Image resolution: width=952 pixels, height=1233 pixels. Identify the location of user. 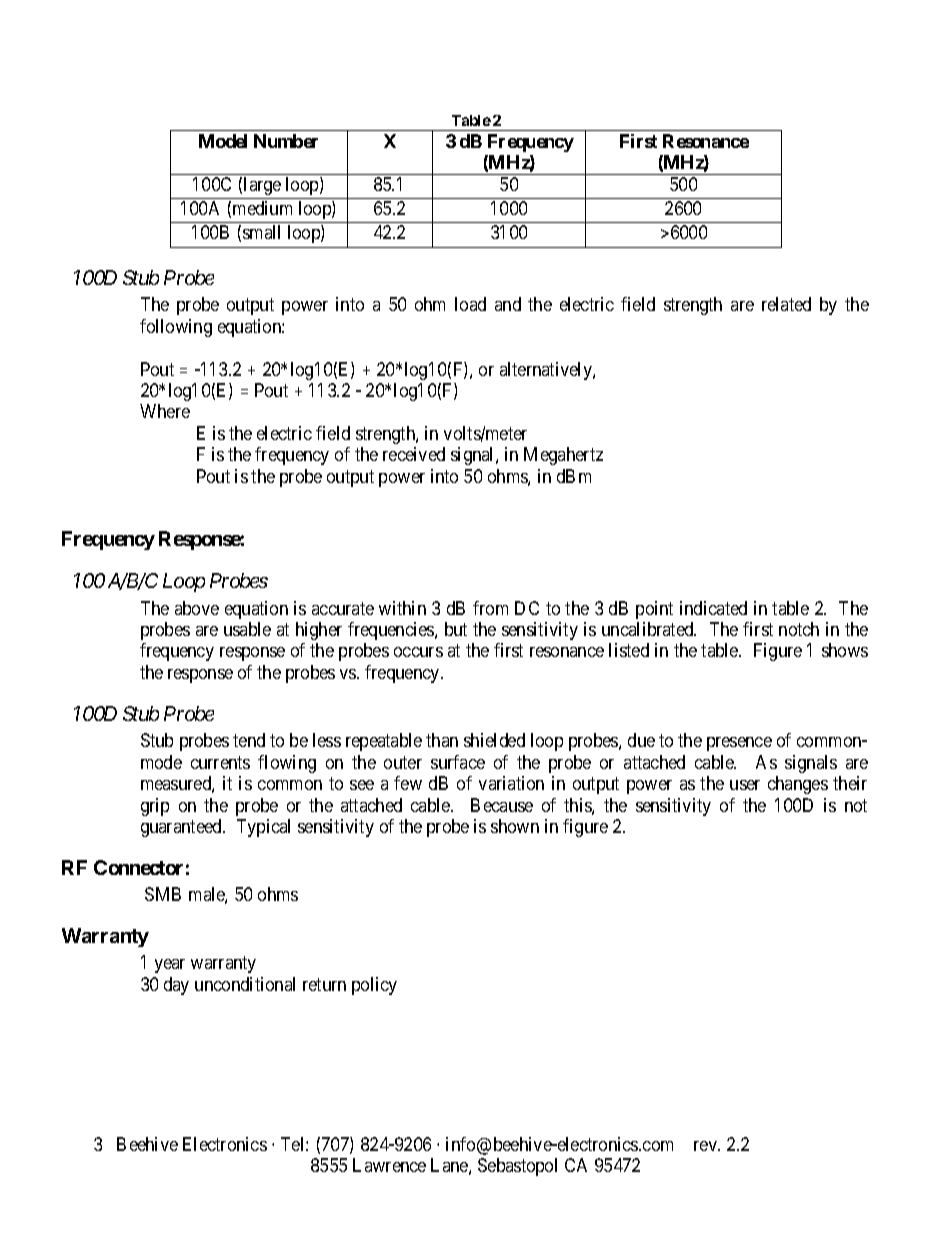
(745, 785).
